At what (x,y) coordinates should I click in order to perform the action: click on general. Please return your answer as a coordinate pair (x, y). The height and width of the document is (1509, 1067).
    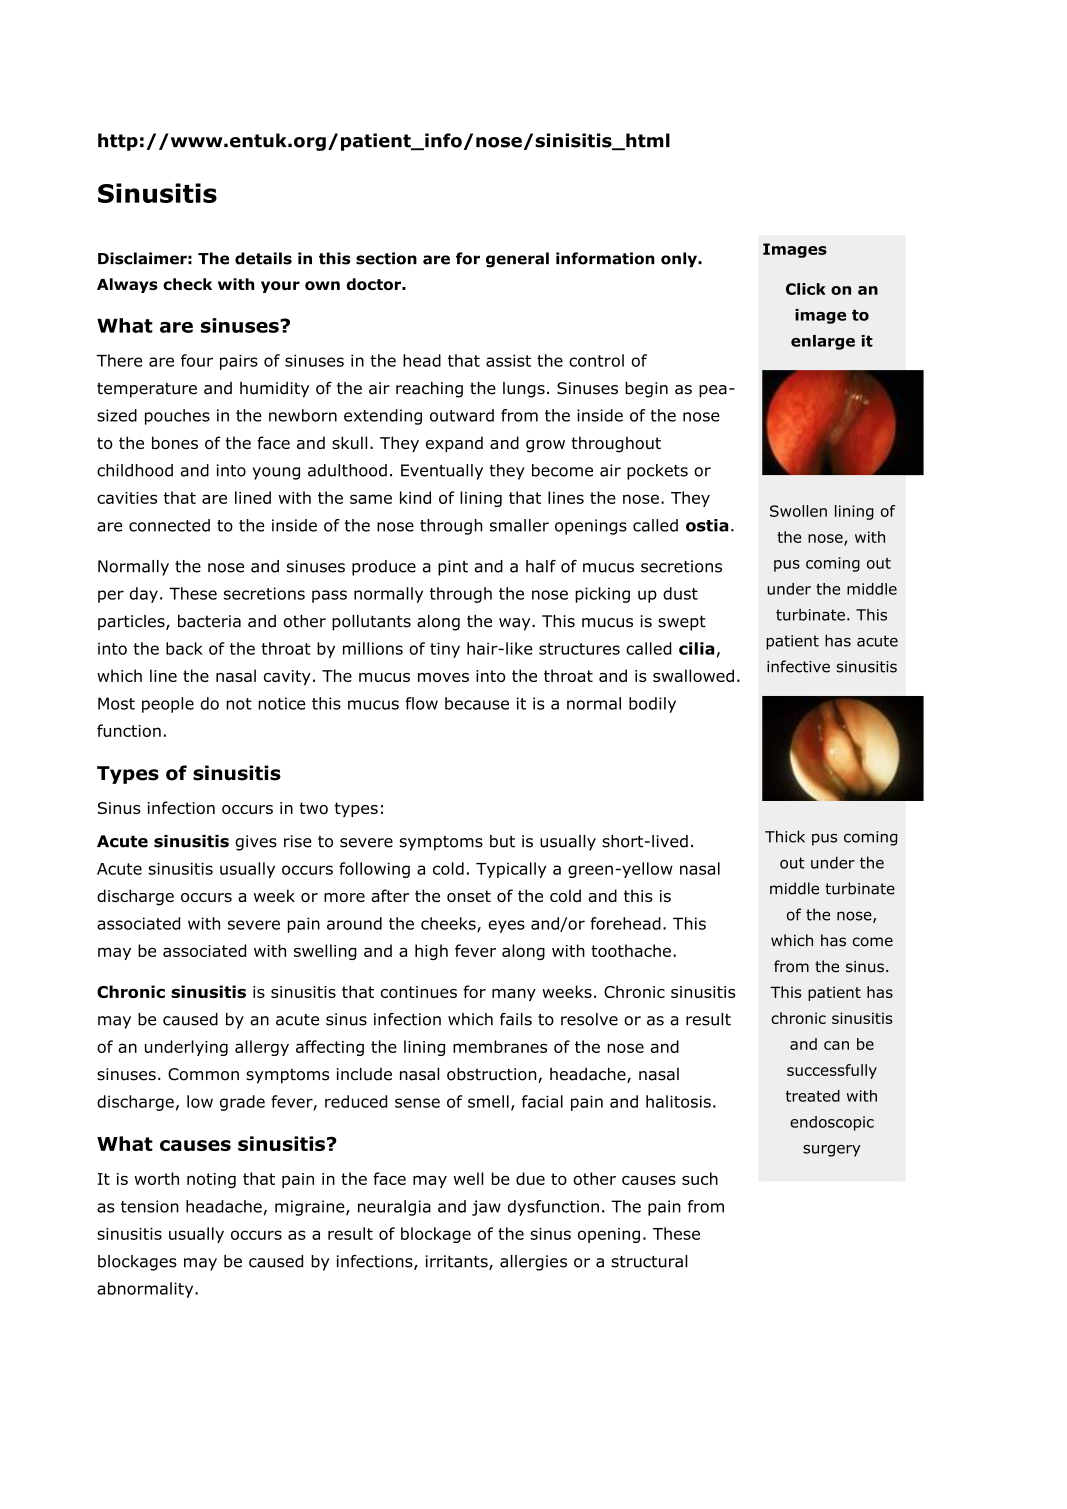
    Looking at the image, I should click on (517, 260).
